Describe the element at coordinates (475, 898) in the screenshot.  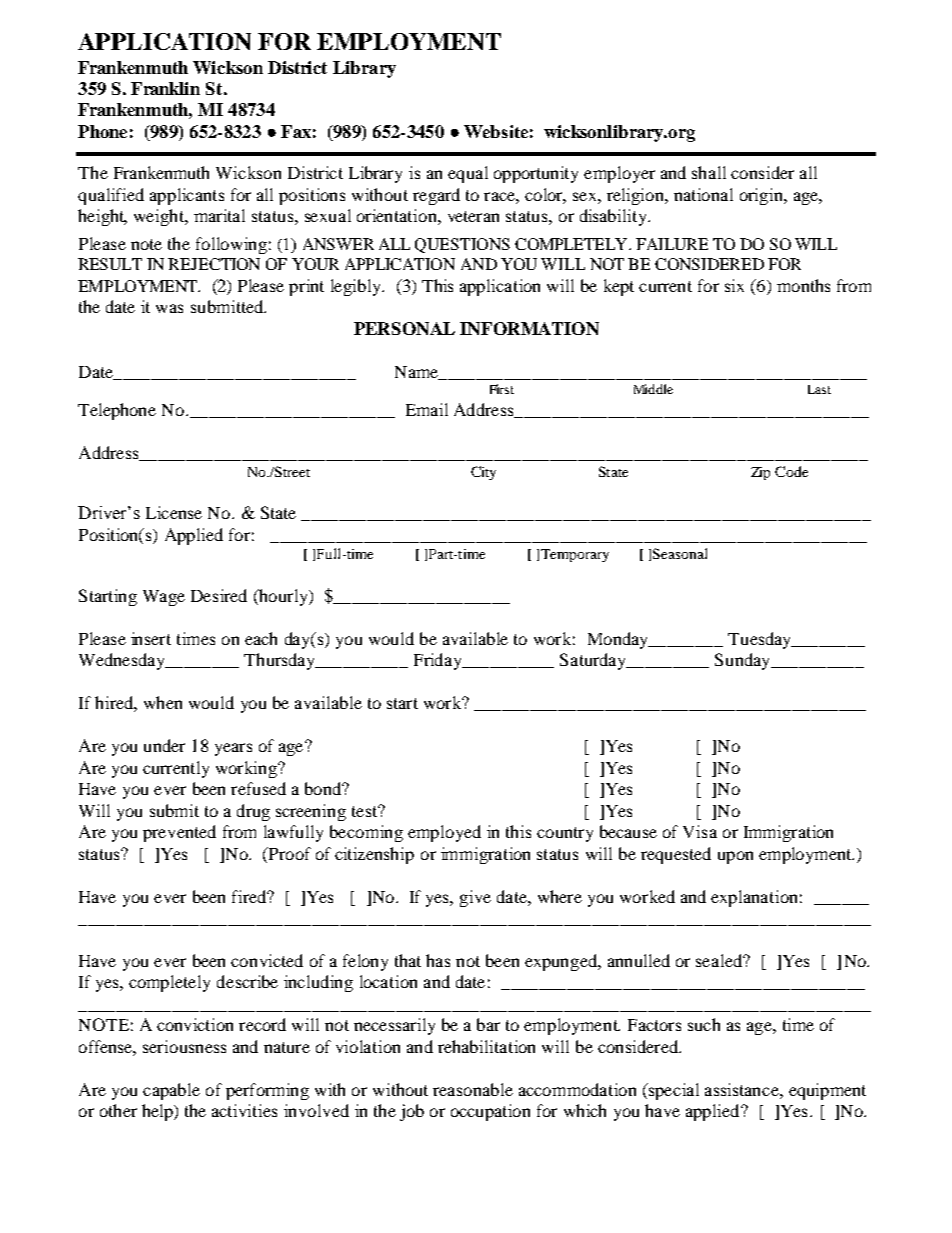
I see `give` at that location.
